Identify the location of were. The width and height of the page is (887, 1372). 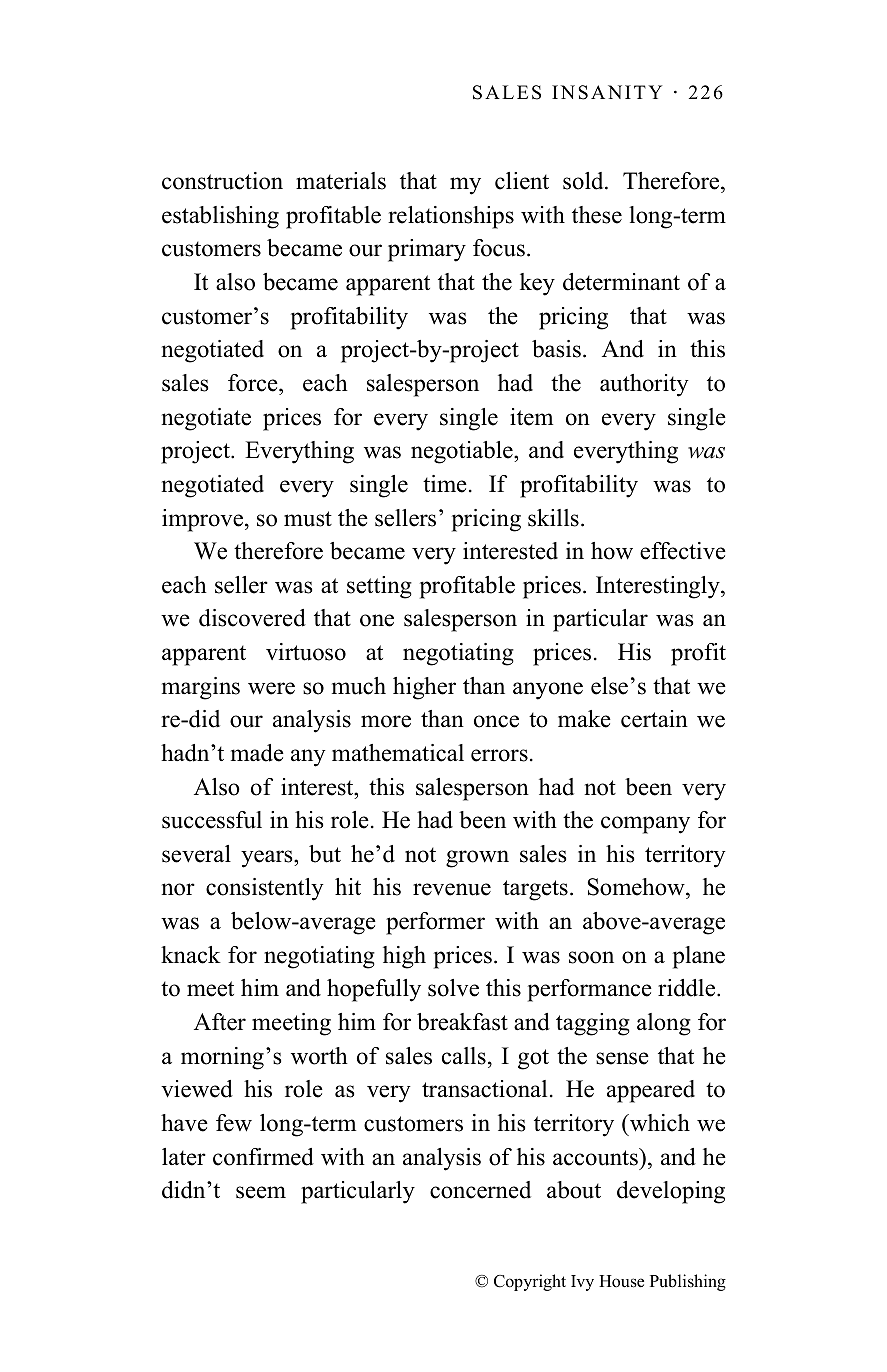
(271, 688).
